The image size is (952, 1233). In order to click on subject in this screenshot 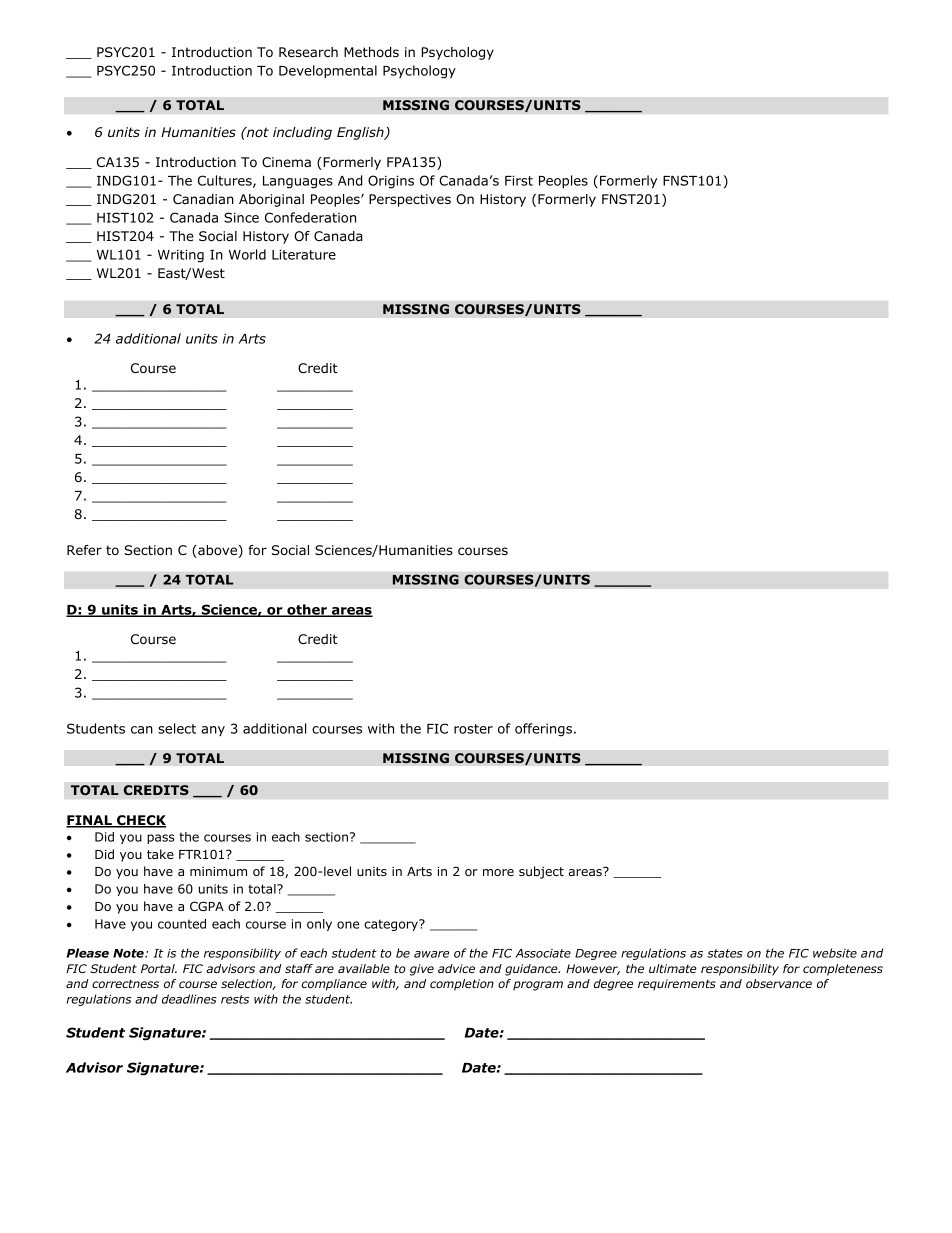, I will do `click(541, 872)`.
